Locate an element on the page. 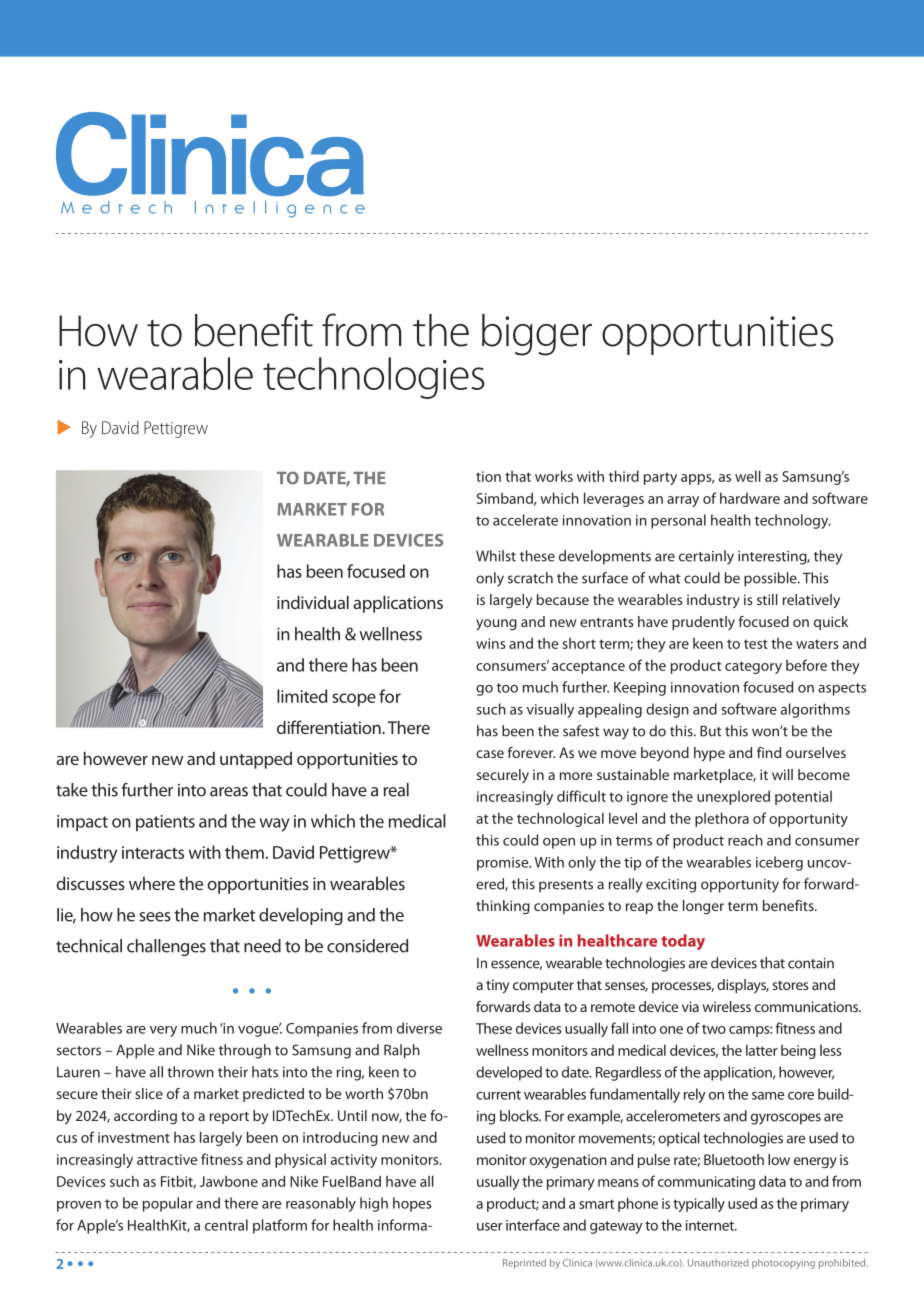  thrown is located at coordinates (190, 1072).
